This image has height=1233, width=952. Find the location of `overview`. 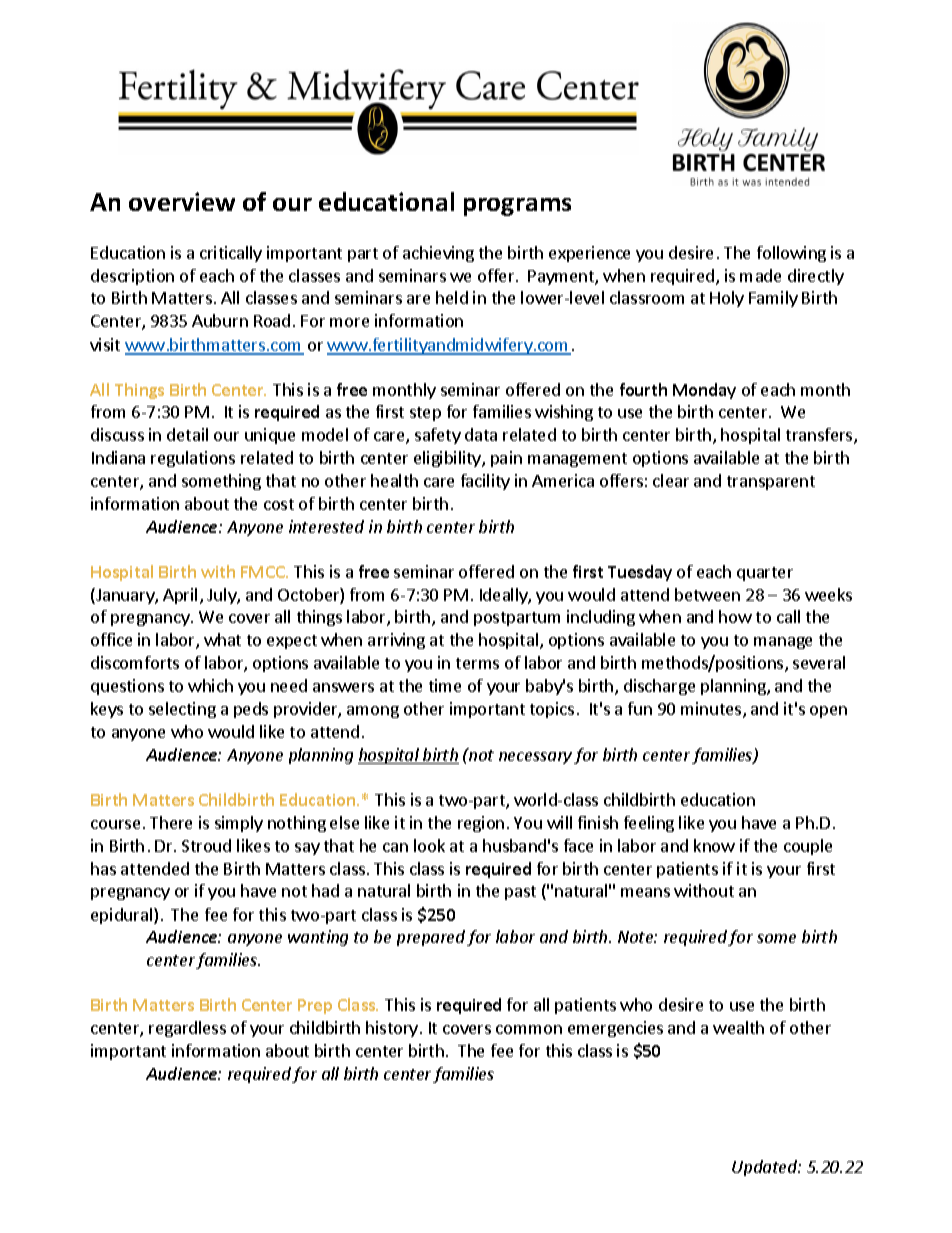

overview is located at coordinates (182, 201).
